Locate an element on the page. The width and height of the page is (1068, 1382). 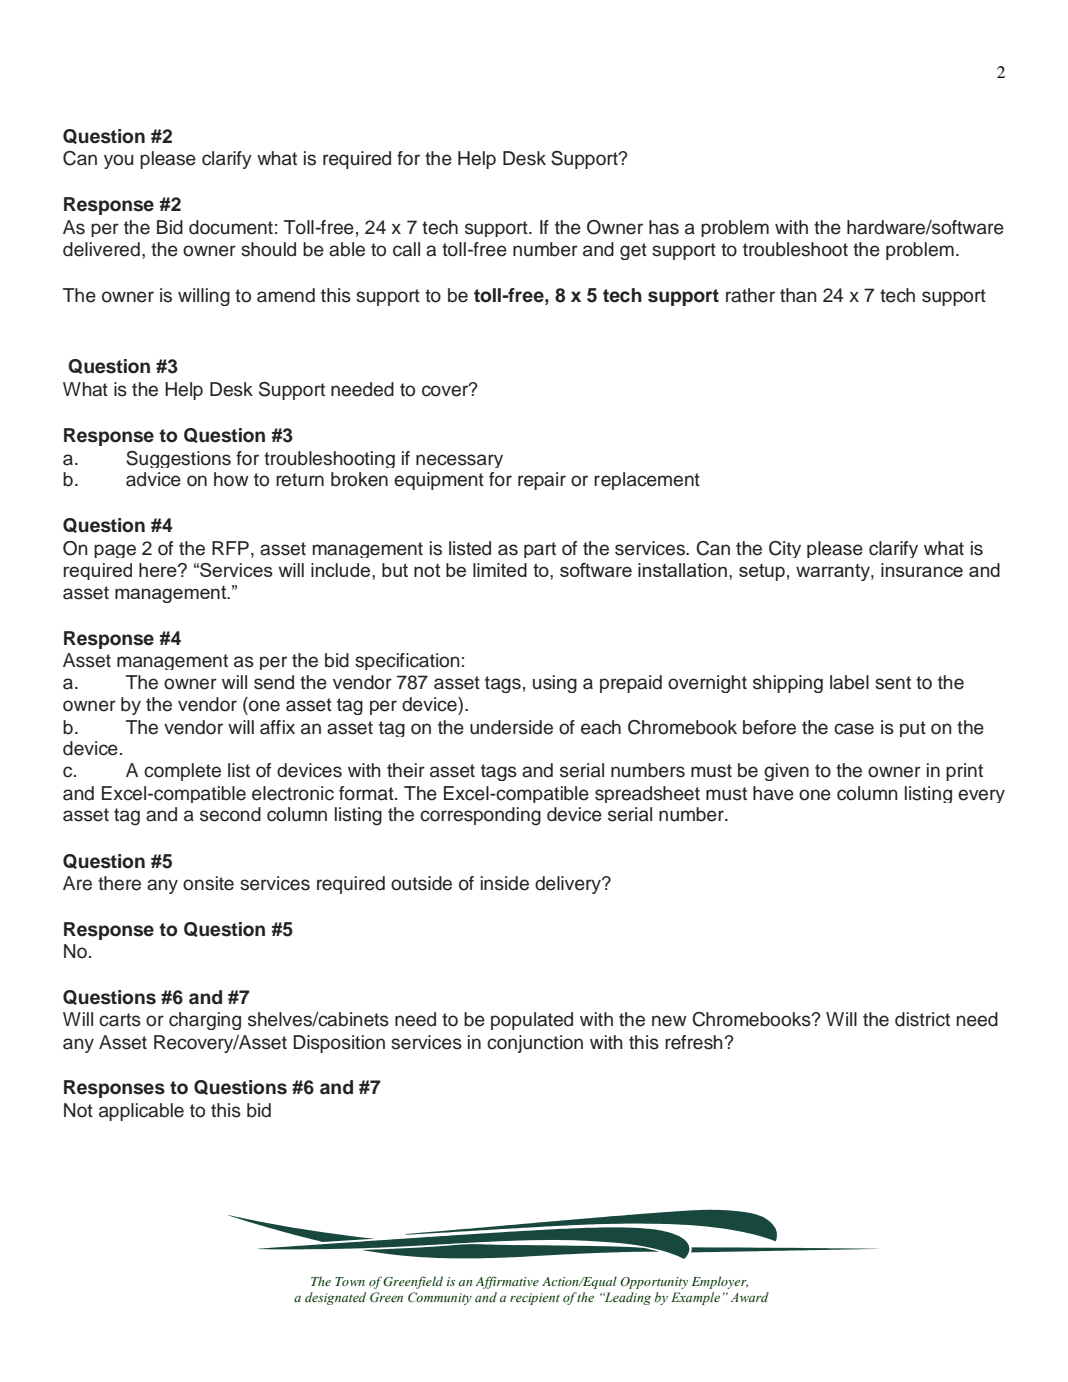
document is located at coordinates (231, 227).
